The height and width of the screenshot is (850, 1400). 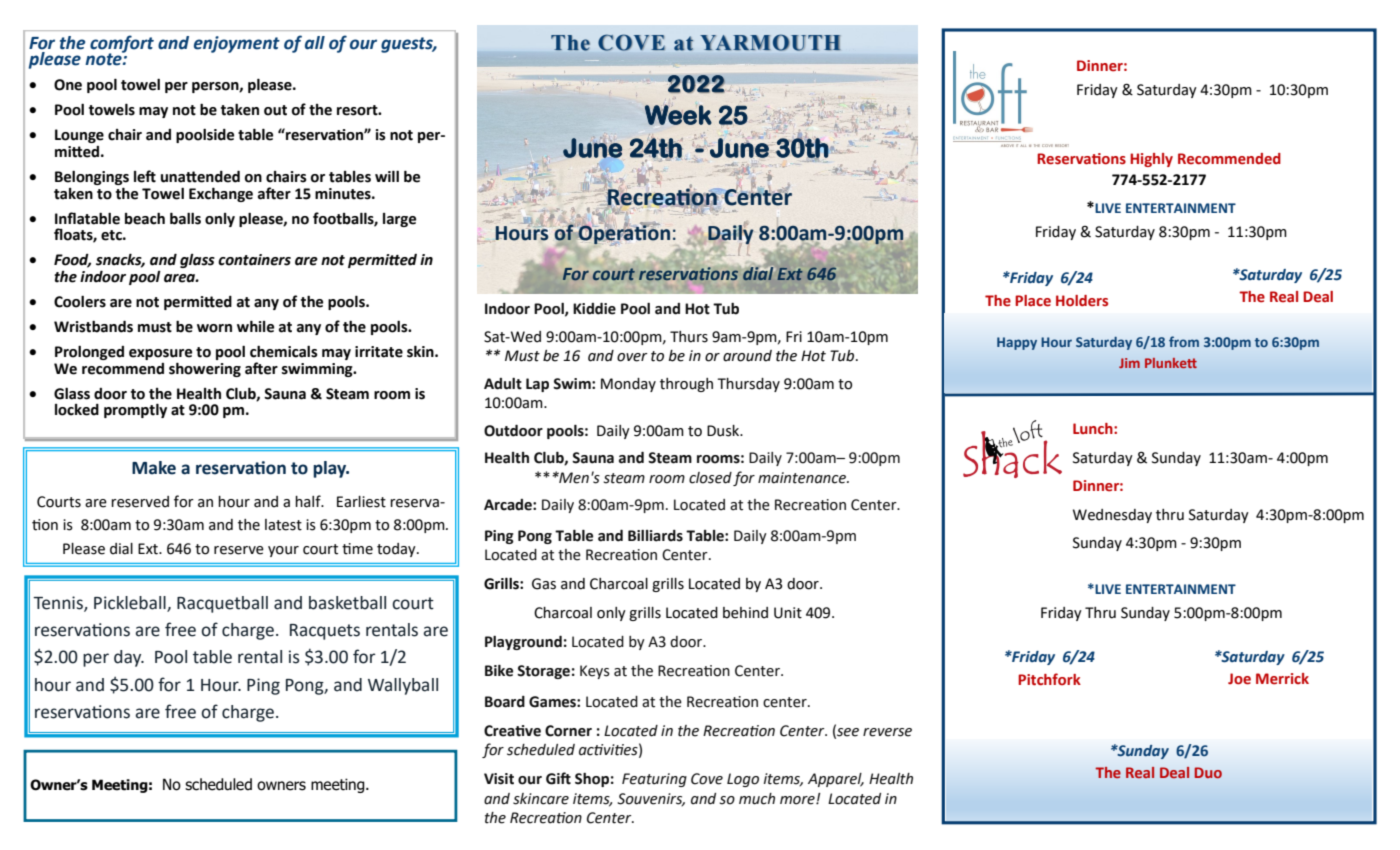 What do you see at coordinates (1239, 679) in the screenshot?
I see `Joe` at bounding box center [1239, 679].
